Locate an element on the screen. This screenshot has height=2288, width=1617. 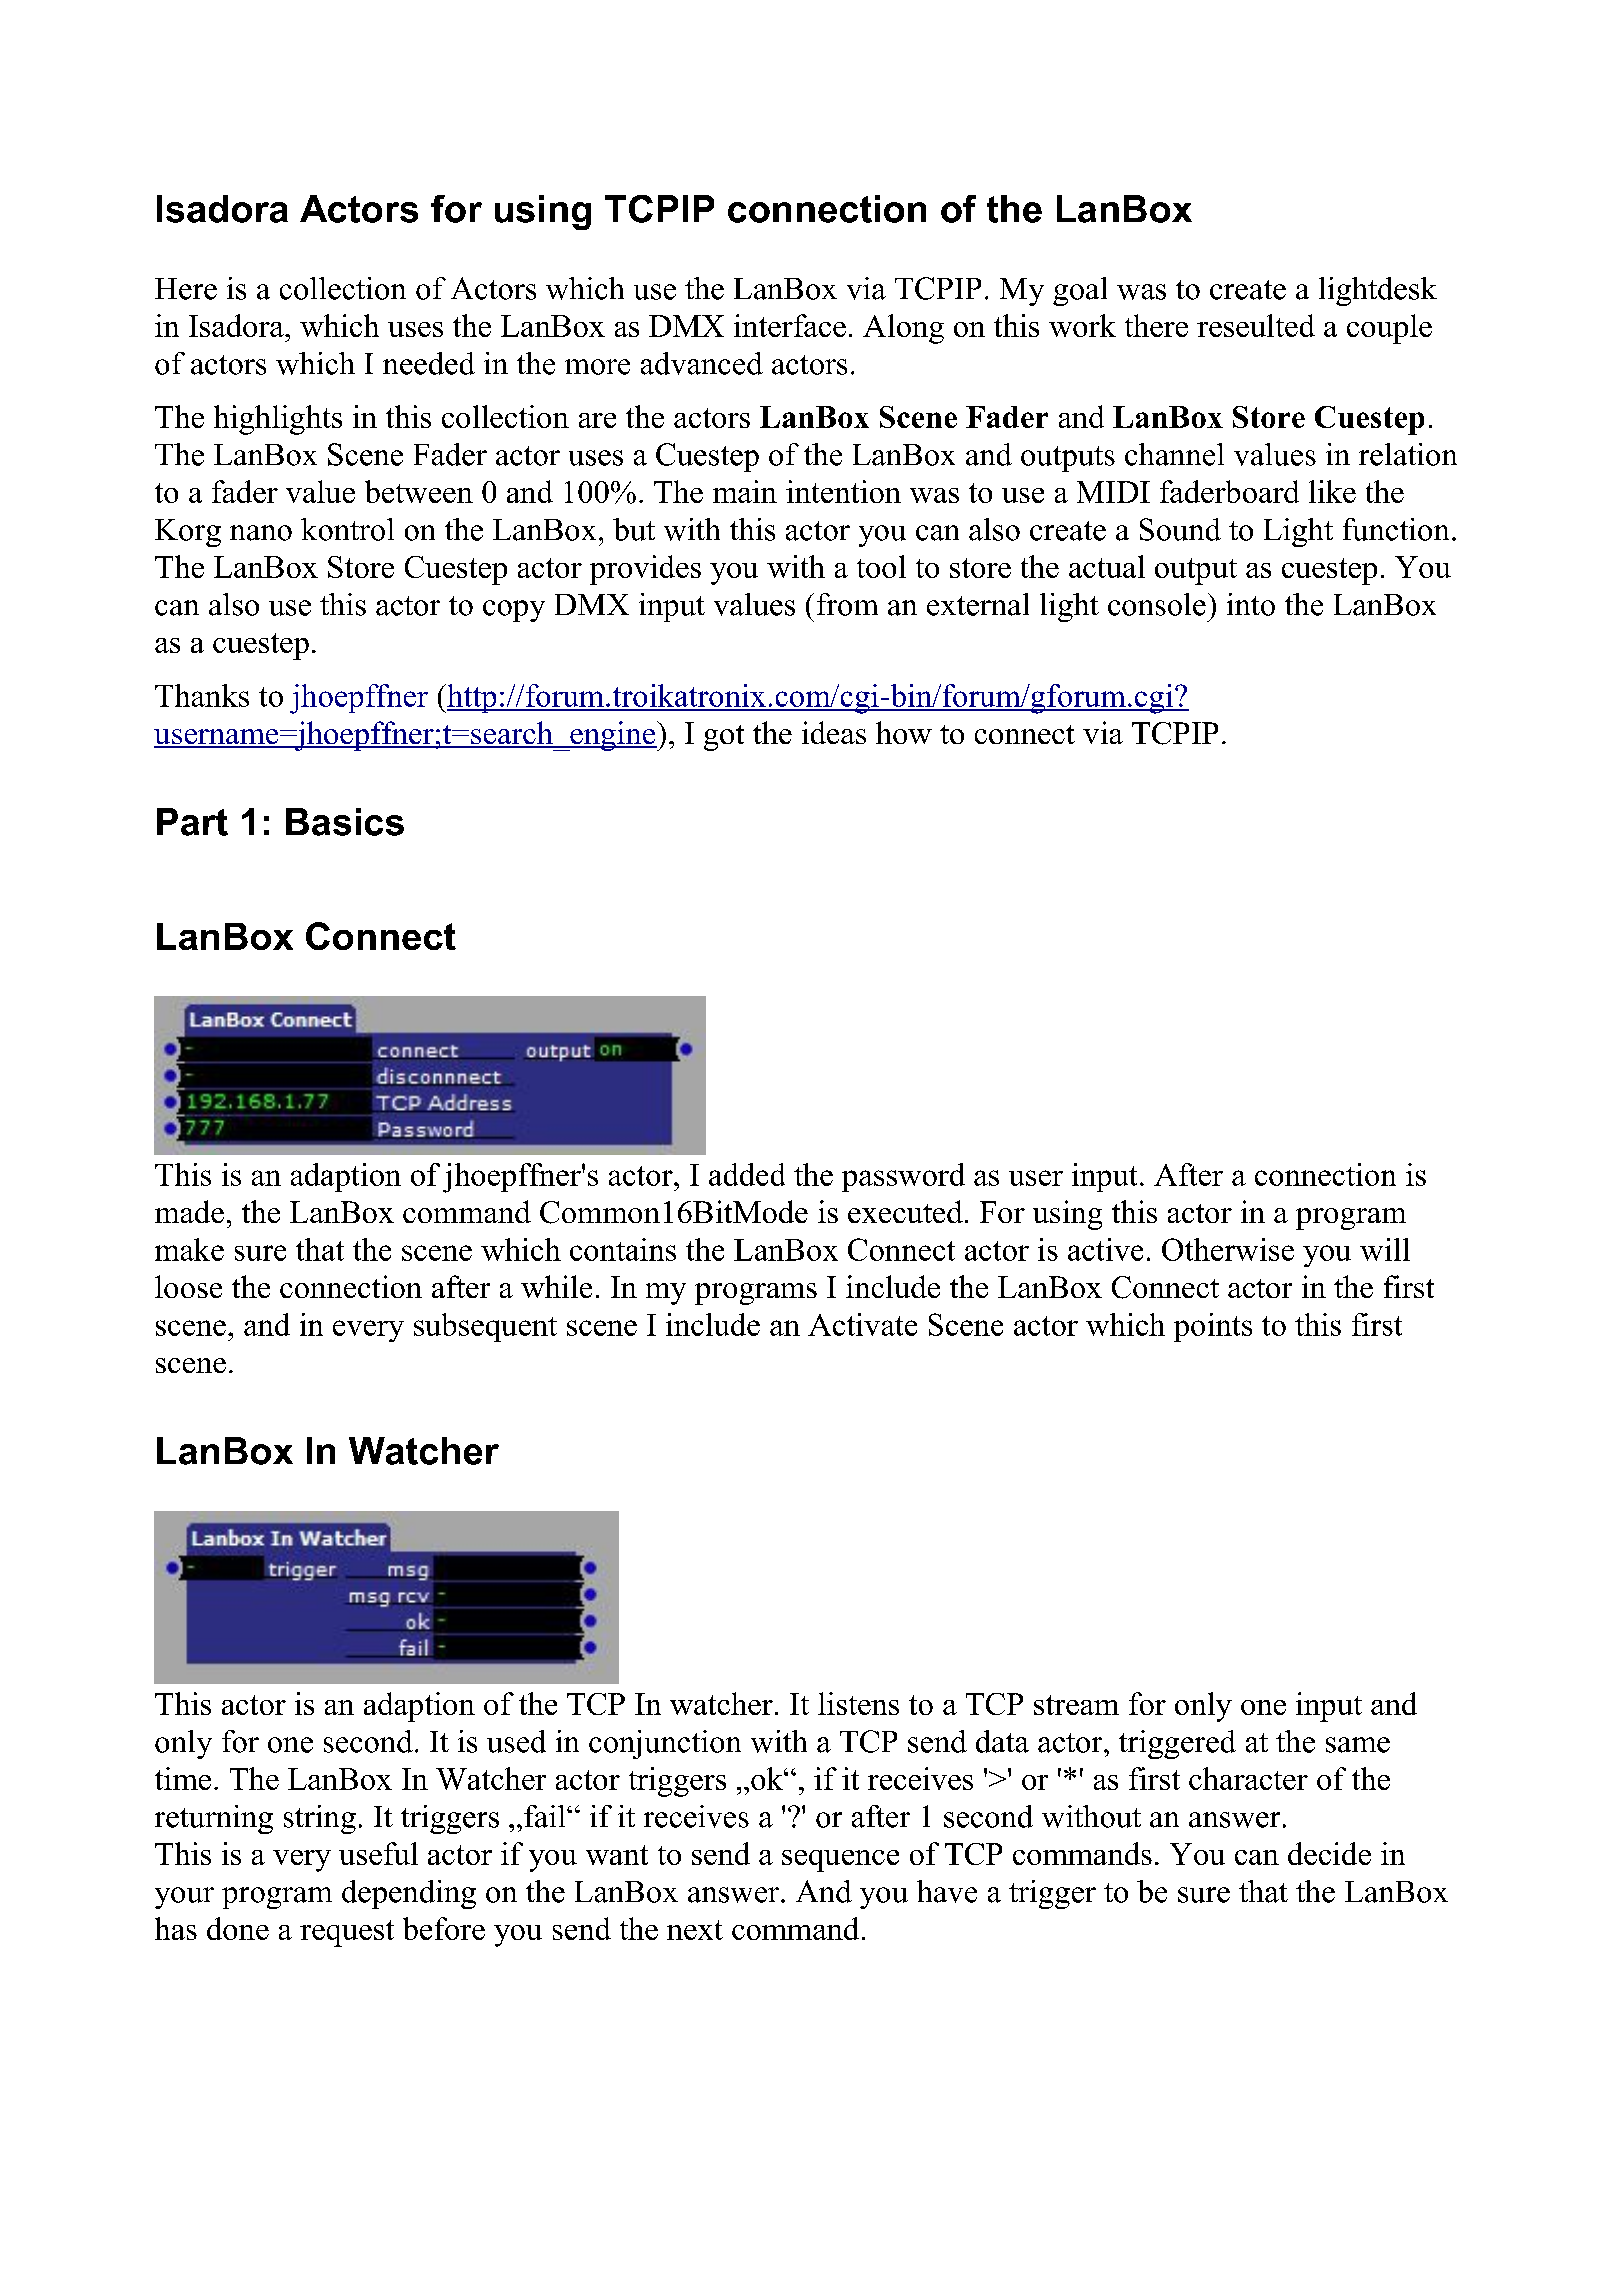
needed is located at coordinates (429, 363).
